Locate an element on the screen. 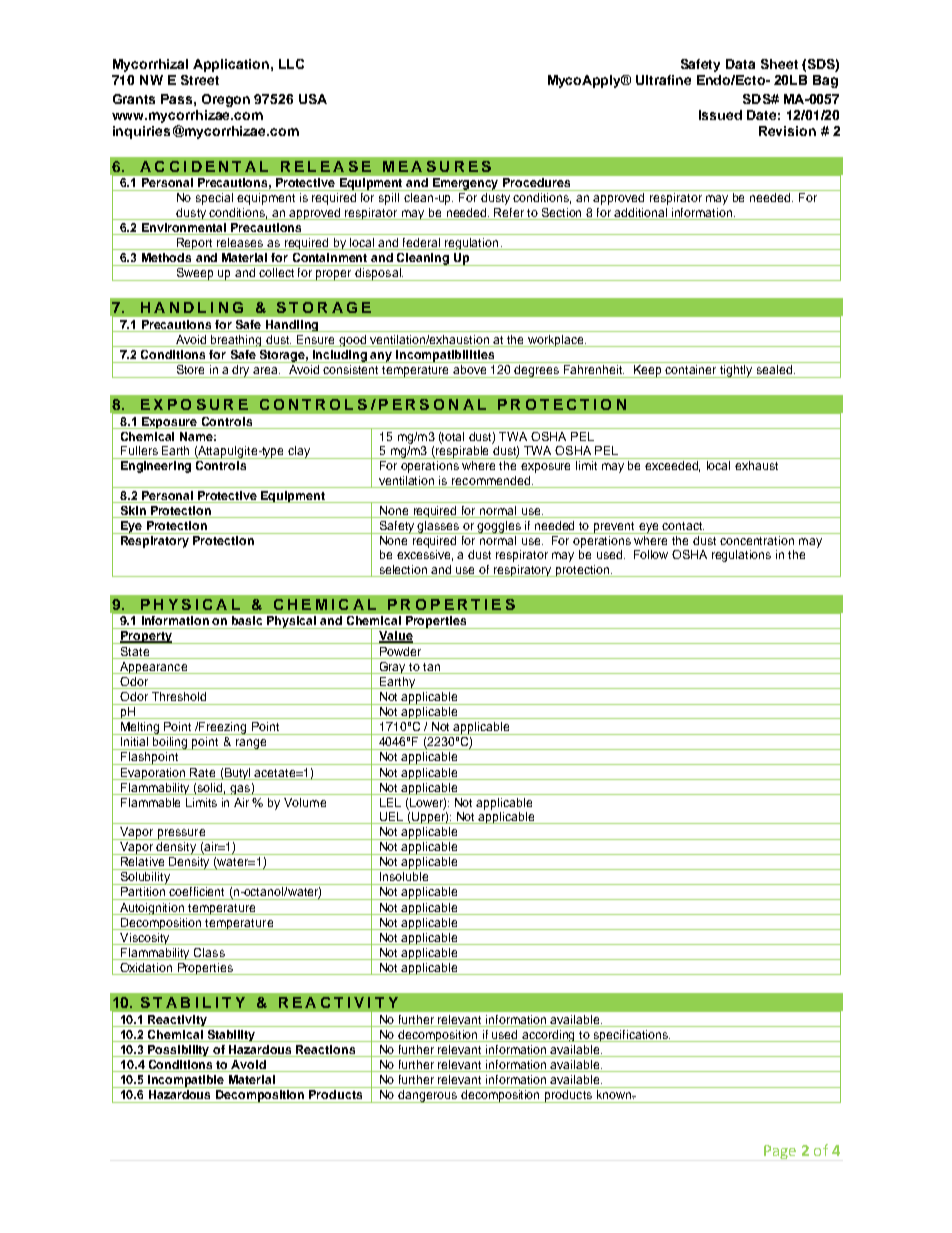  concentration is located at coordinates (757, 540).
